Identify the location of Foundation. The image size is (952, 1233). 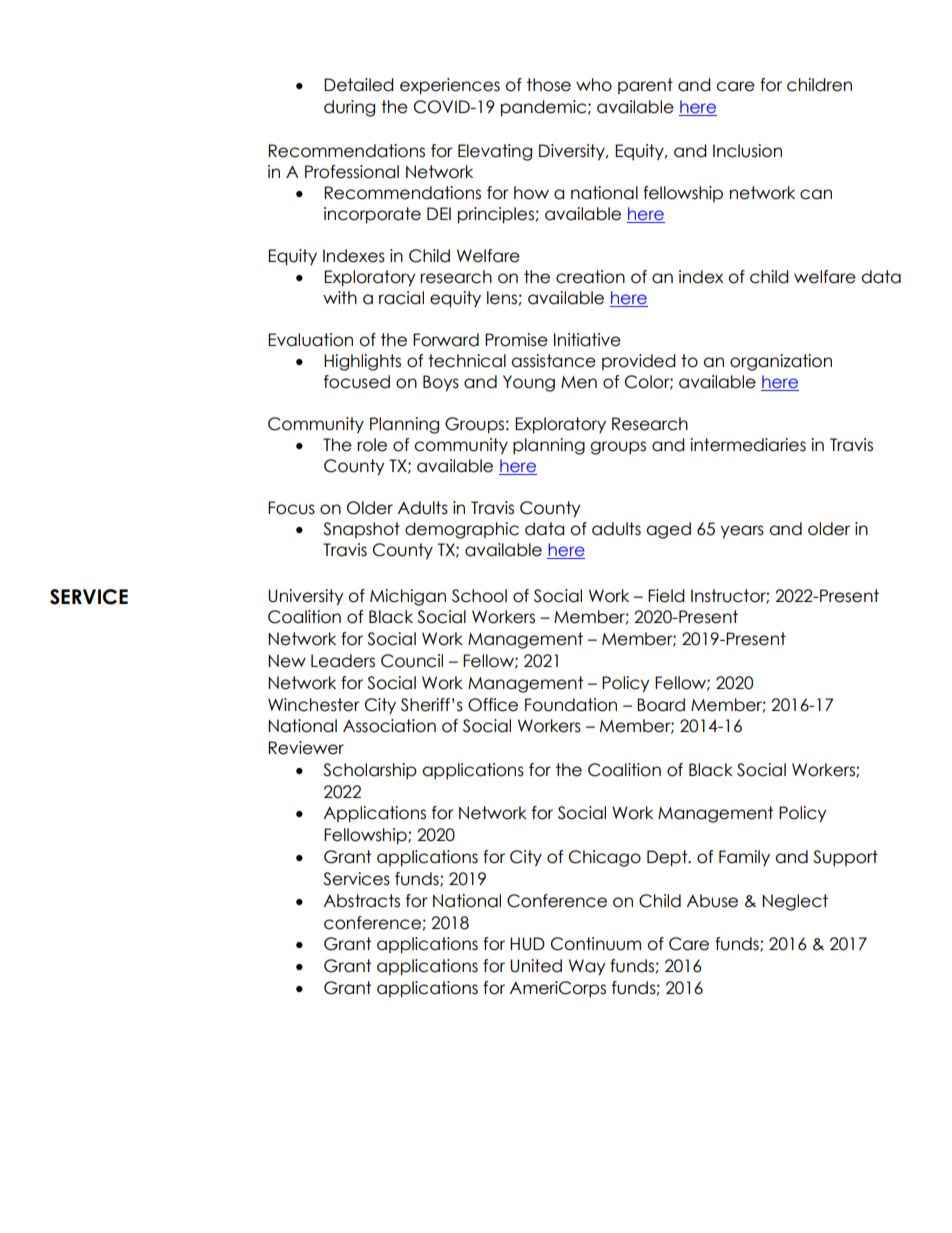
(571, 705).
